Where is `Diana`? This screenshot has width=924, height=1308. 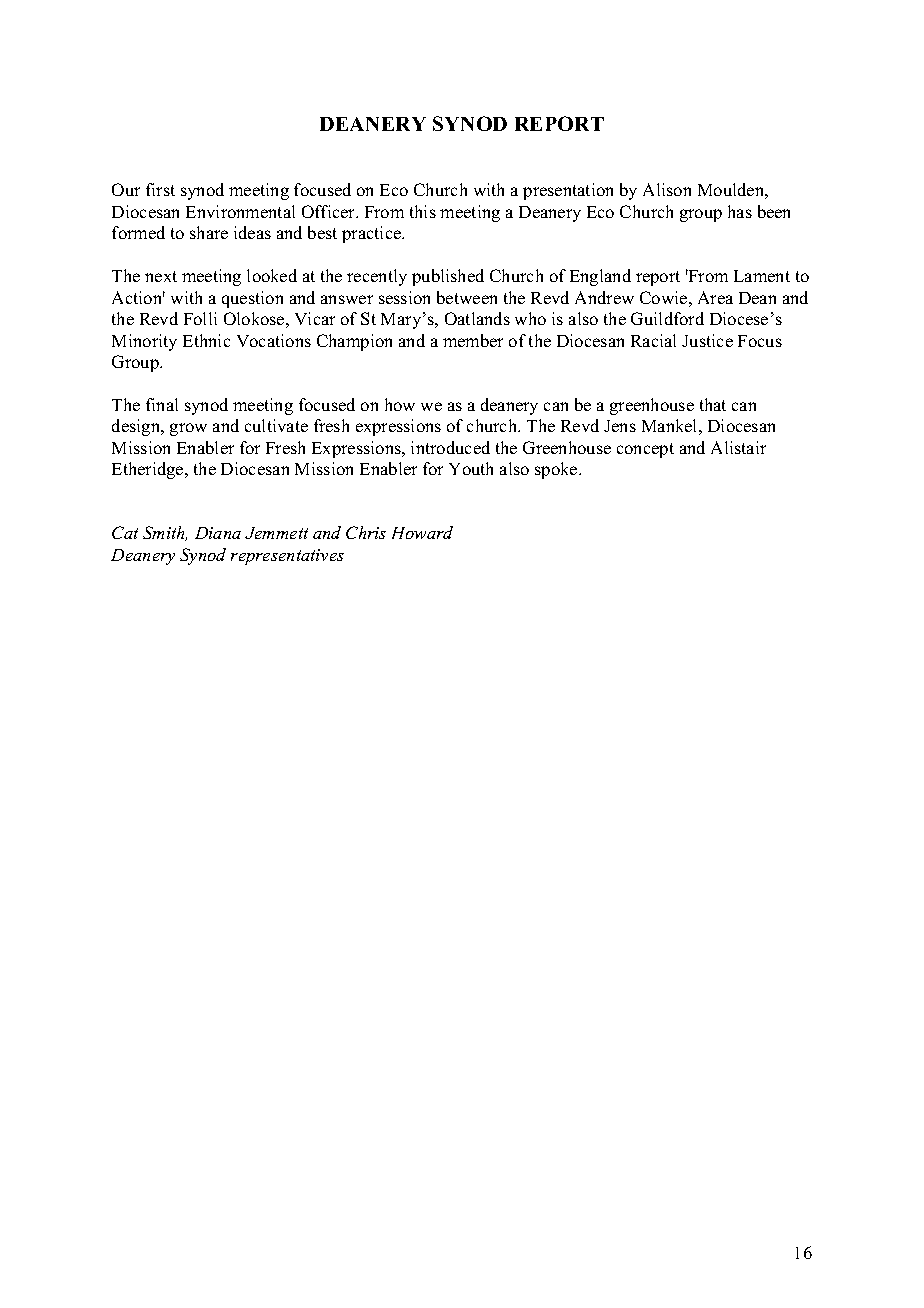 Diana is located at coordinates (218, 533).
